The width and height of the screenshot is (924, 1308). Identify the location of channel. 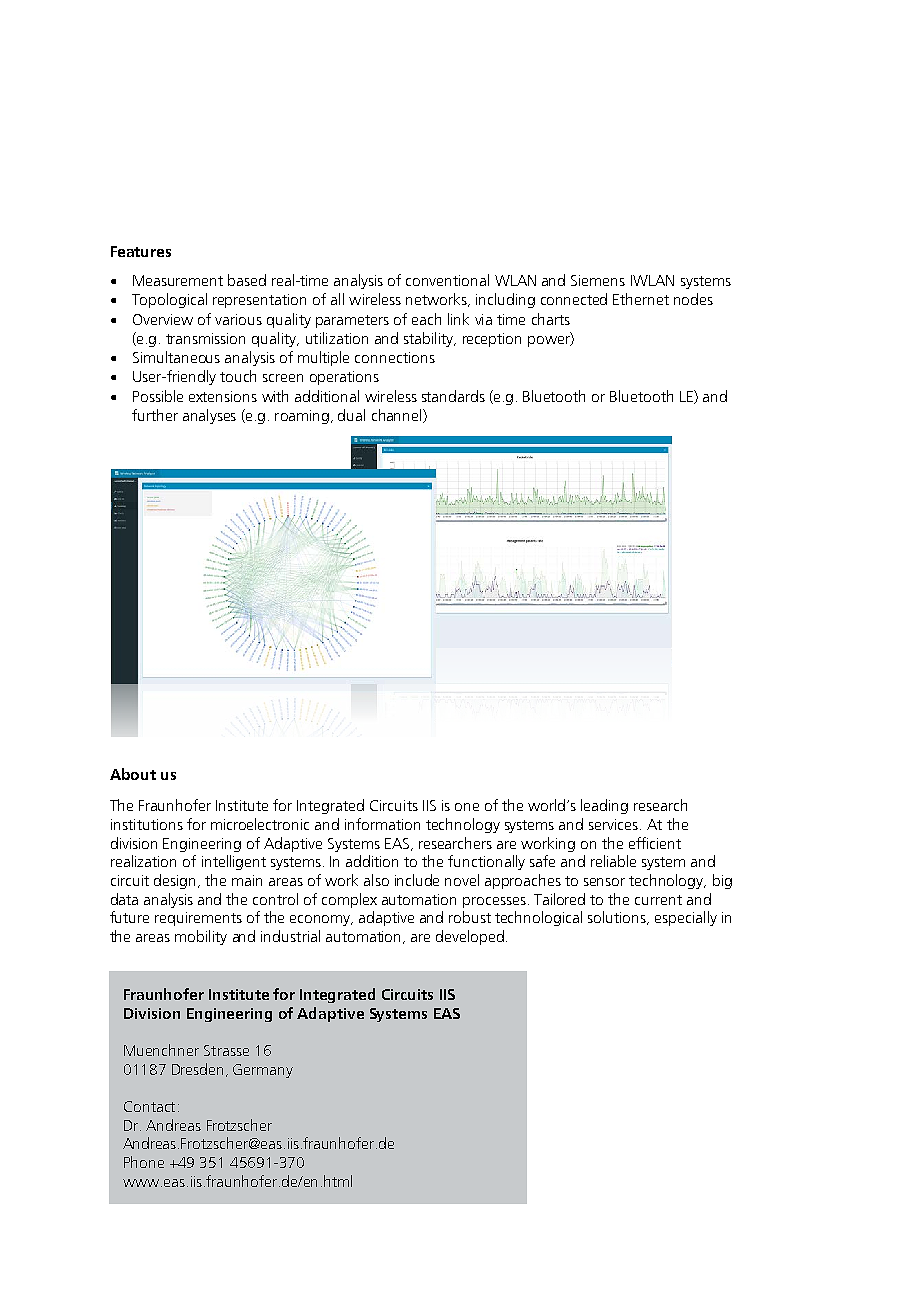
(398, 416).
